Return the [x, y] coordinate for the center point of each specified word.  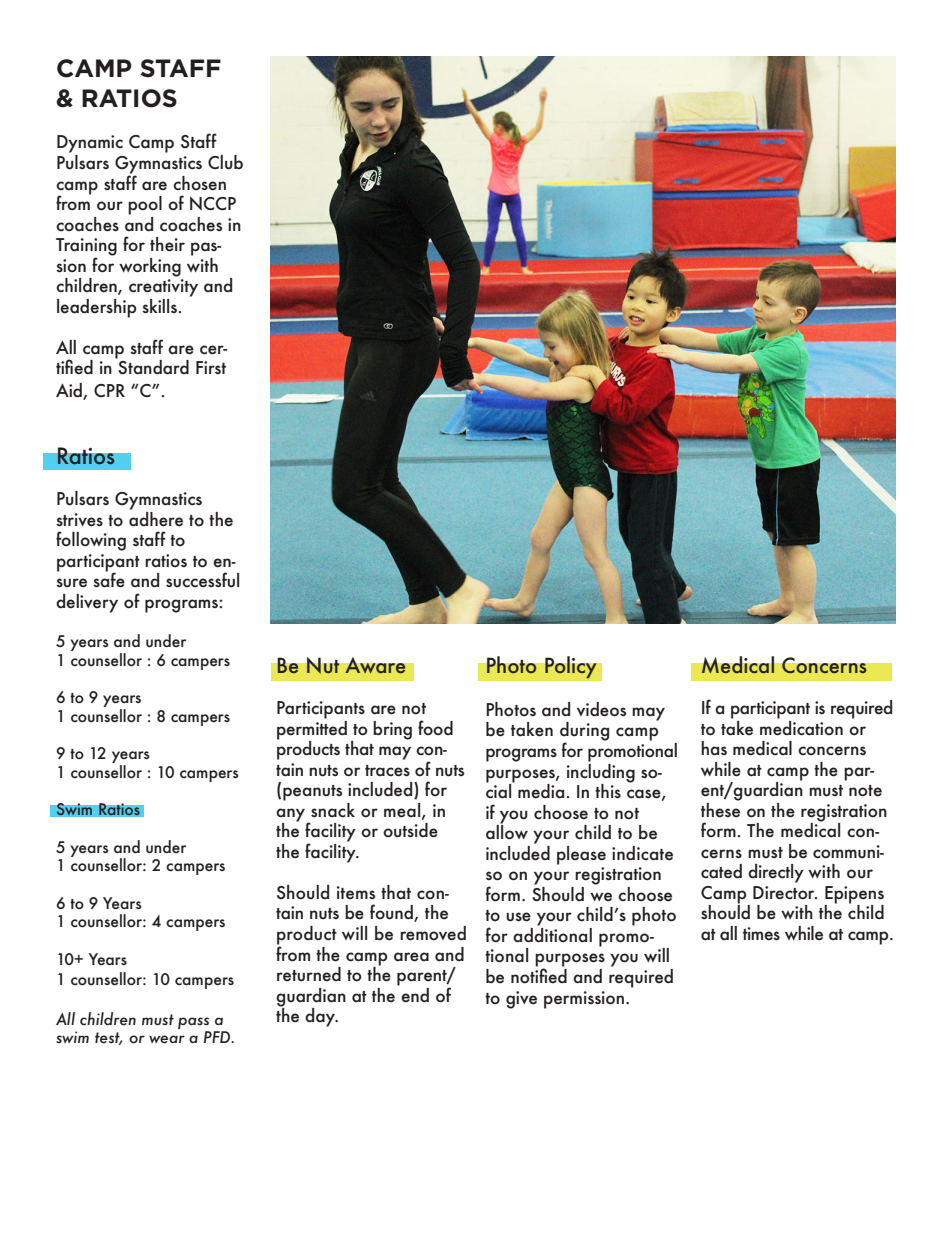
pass [193, 1023]
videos [601, 709]
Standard [152, 366]
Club [225, 162]
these [720, 809]
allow [507, 831]
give [521, 1000]
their [167, 244]
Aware [375, 665]
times [761, 934]
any [292, 816]
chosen [199, 183]
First [211, 367]
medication [801, 727]
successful [202, 580]
